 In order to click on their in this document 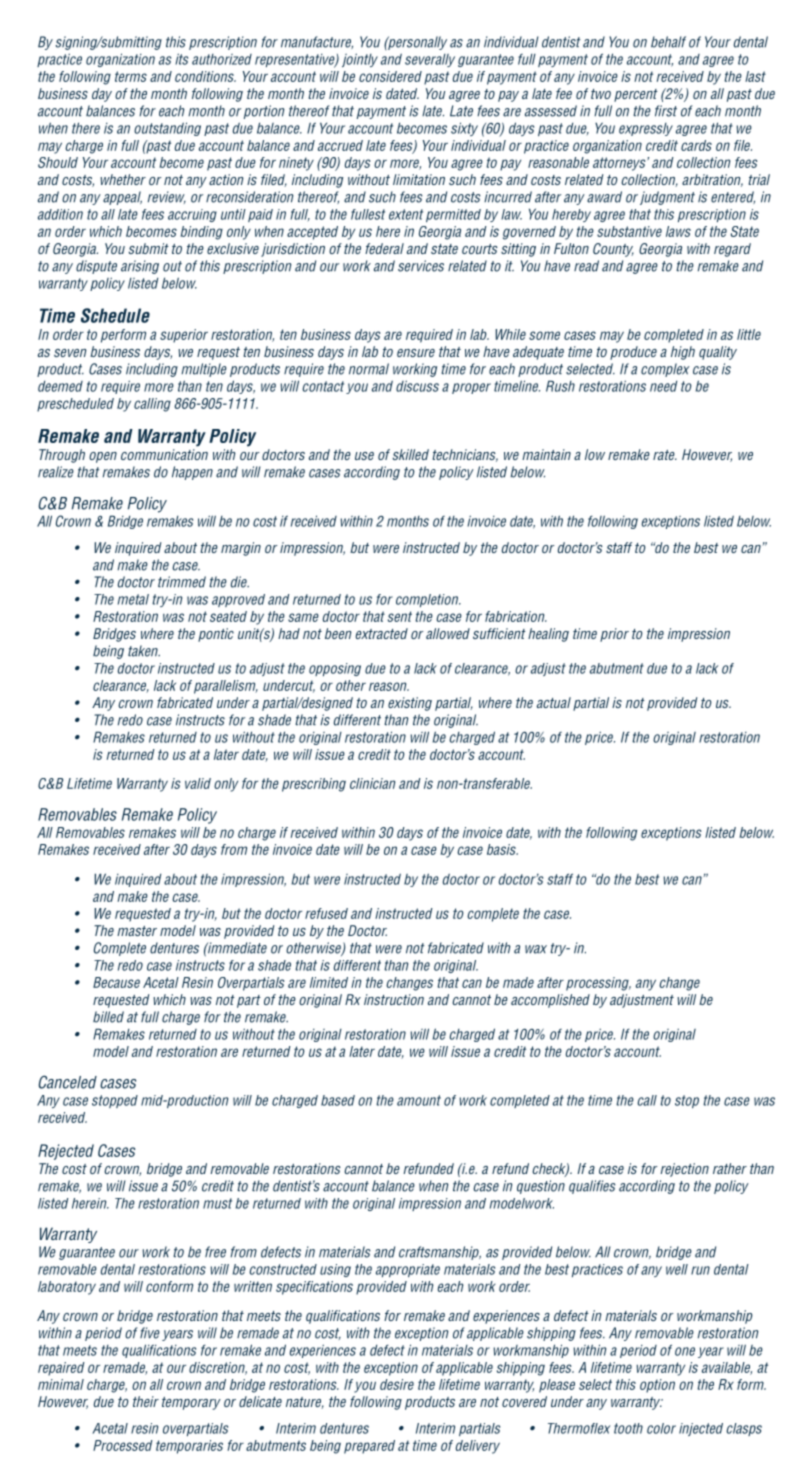, I will do `click(146, 1401)`.
